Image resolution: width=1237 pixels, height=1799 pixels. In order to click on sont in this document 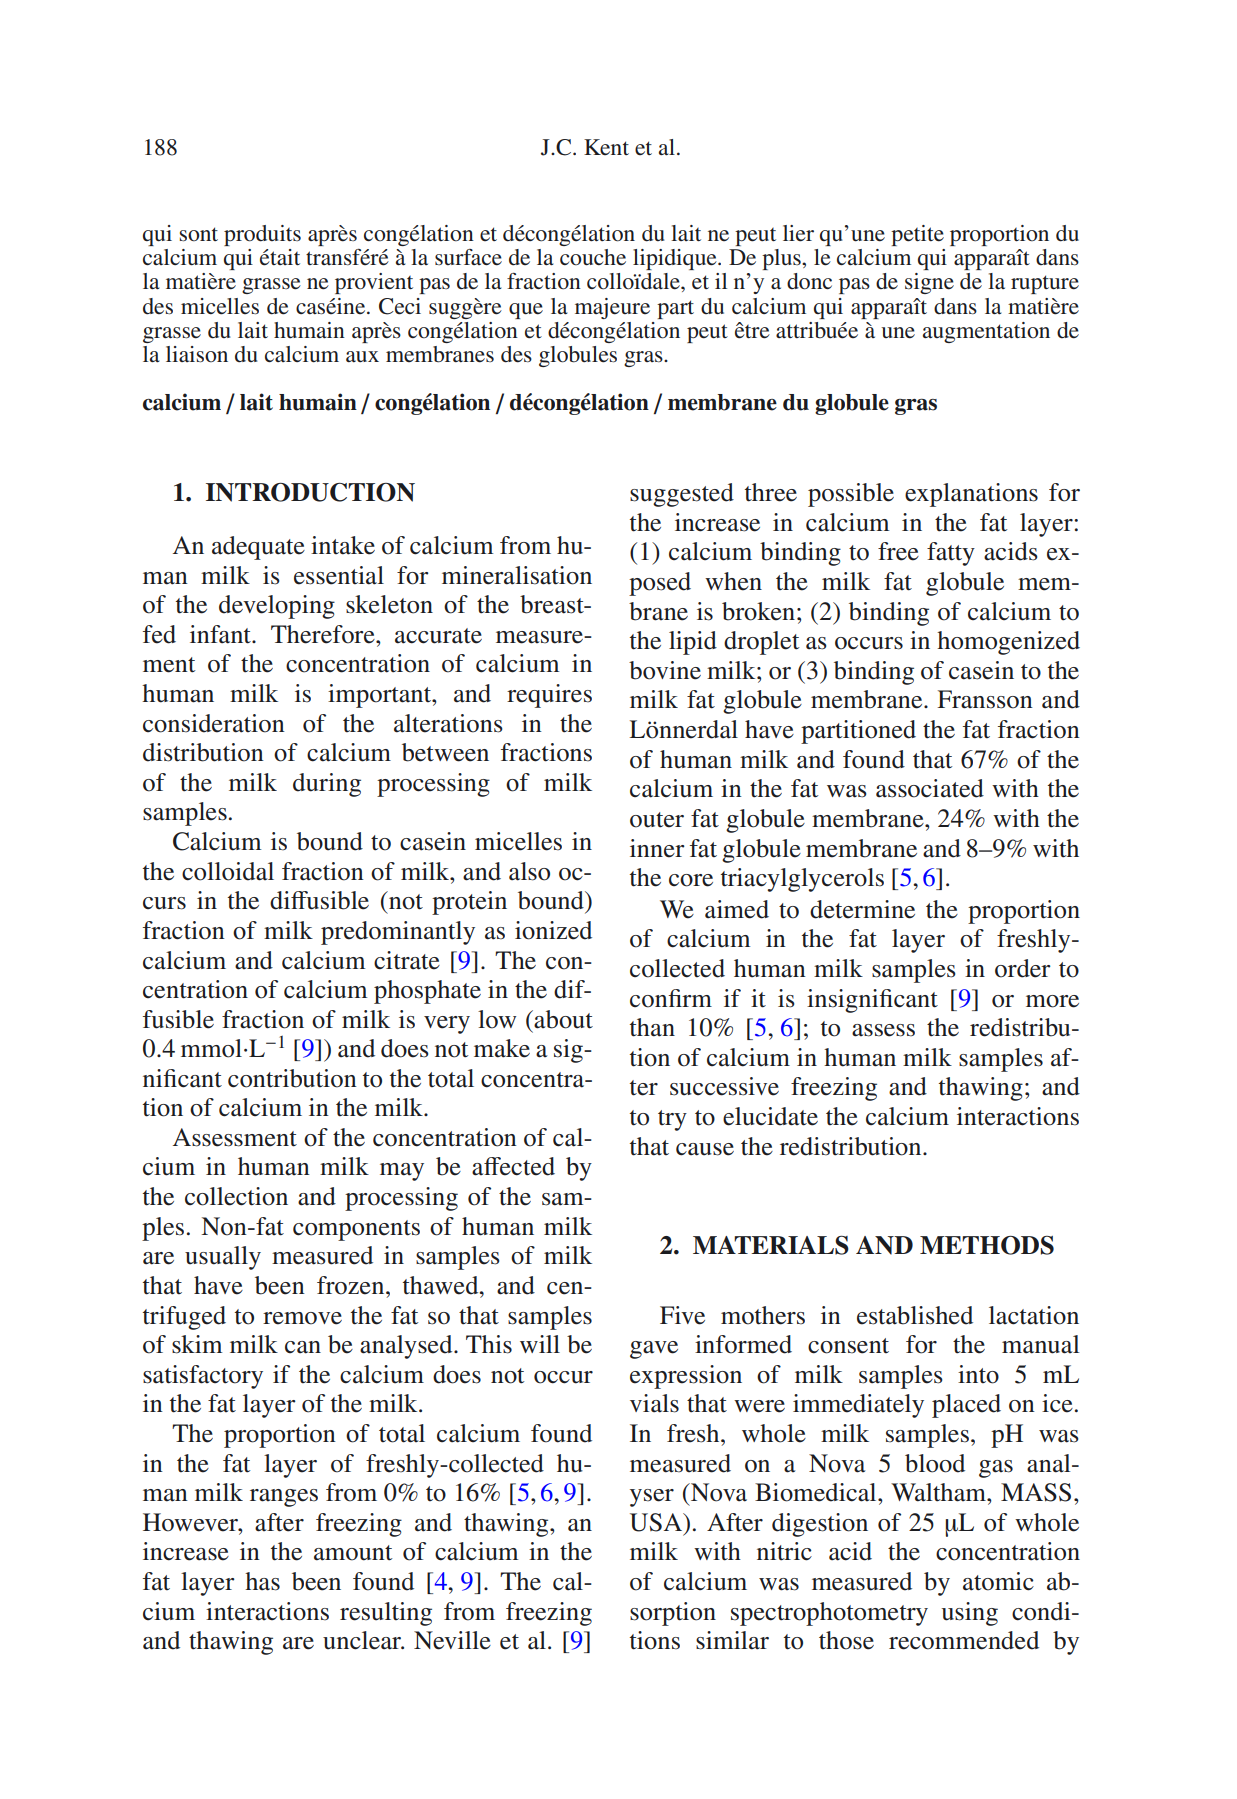, I will do `click(199, 234)`.
